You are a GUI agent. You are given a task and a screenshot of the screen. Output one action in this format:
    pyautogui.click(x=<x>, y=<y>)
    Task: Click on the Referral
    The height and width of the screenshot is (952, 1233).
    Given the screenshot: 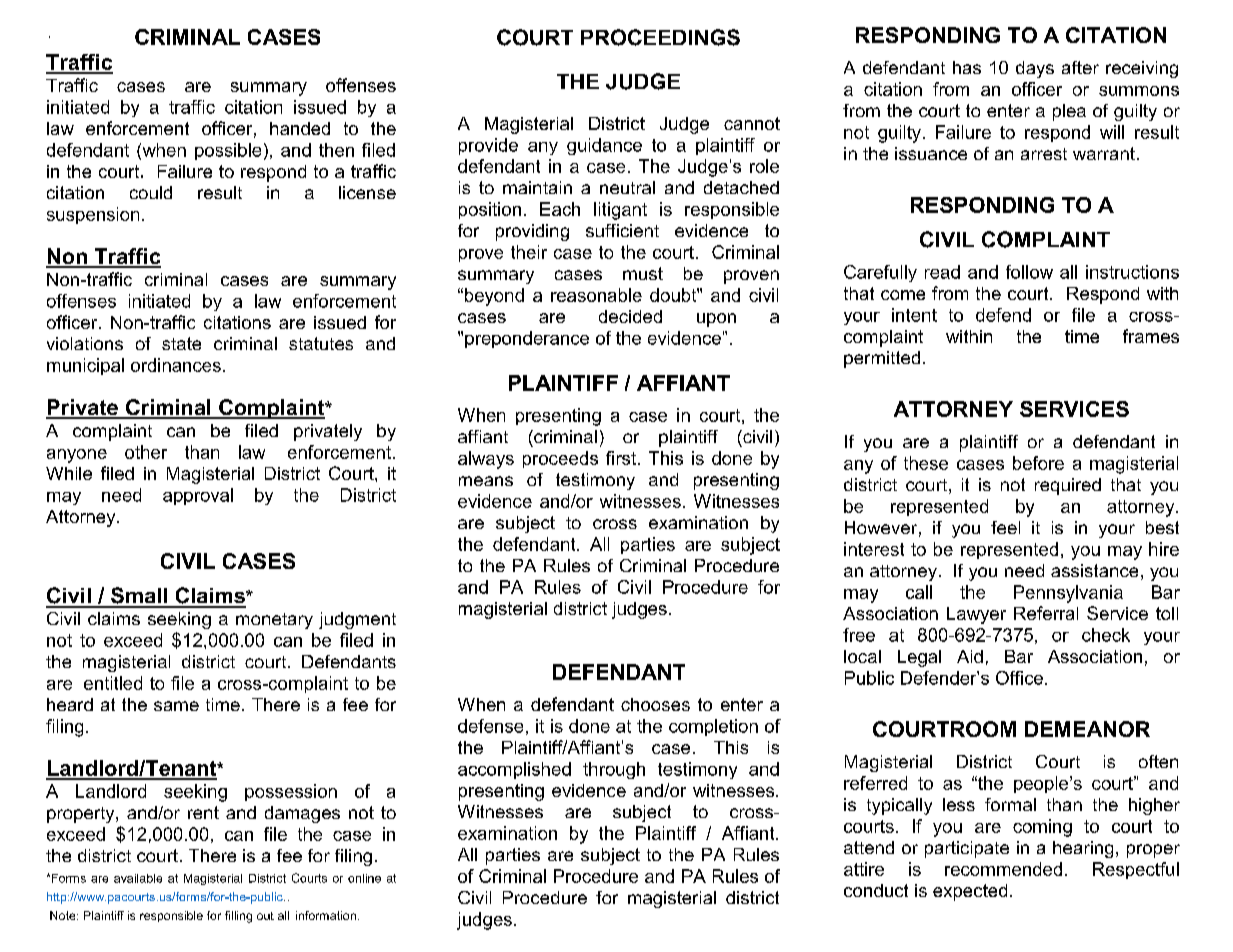 What is the action you would take?
    pyautogui.click(x=1046, y=613)
